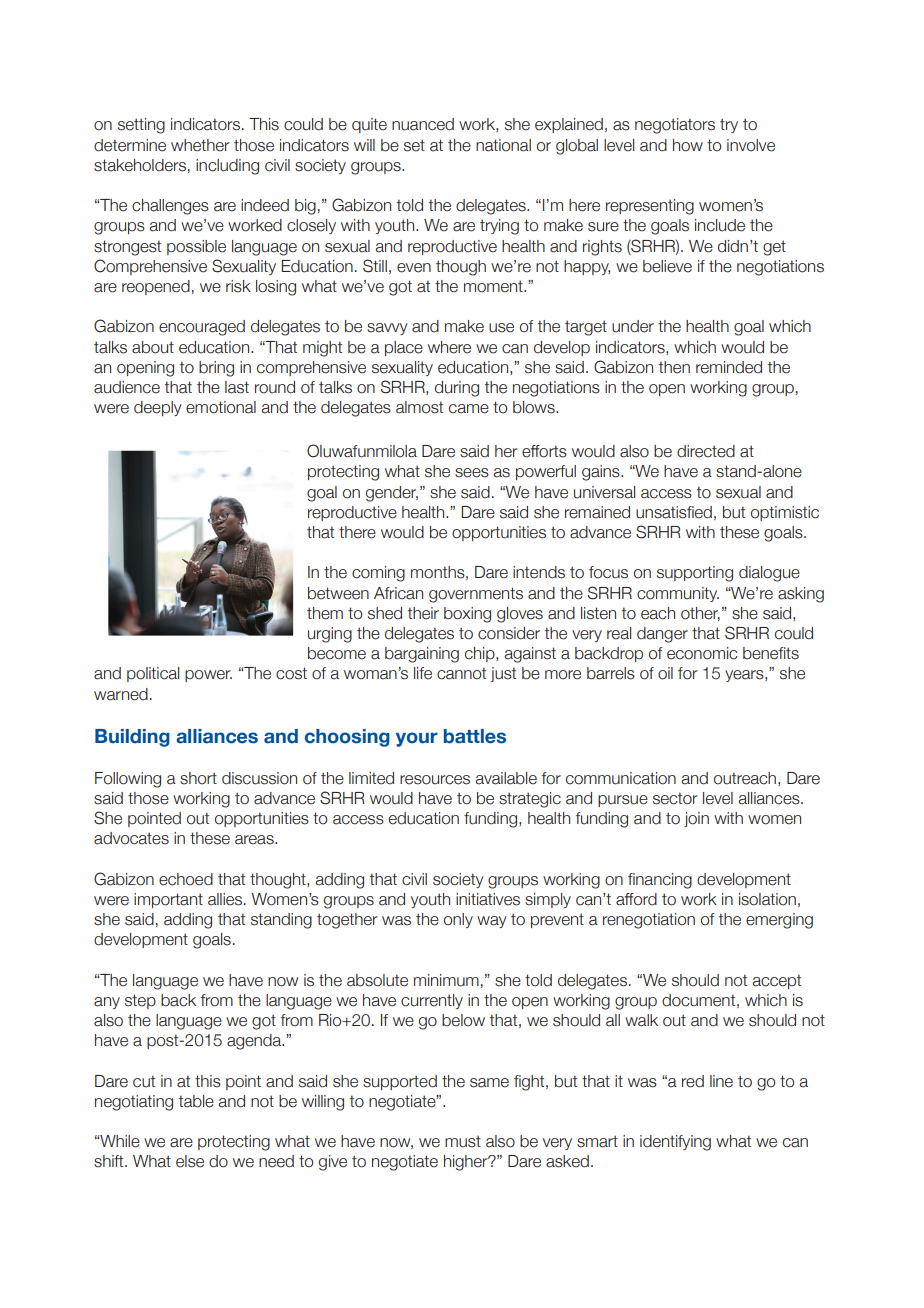 The image size is (924, 1308). Describe the element at coordinates (779, 921) in the screenshot. I see `emerging` at that location.
